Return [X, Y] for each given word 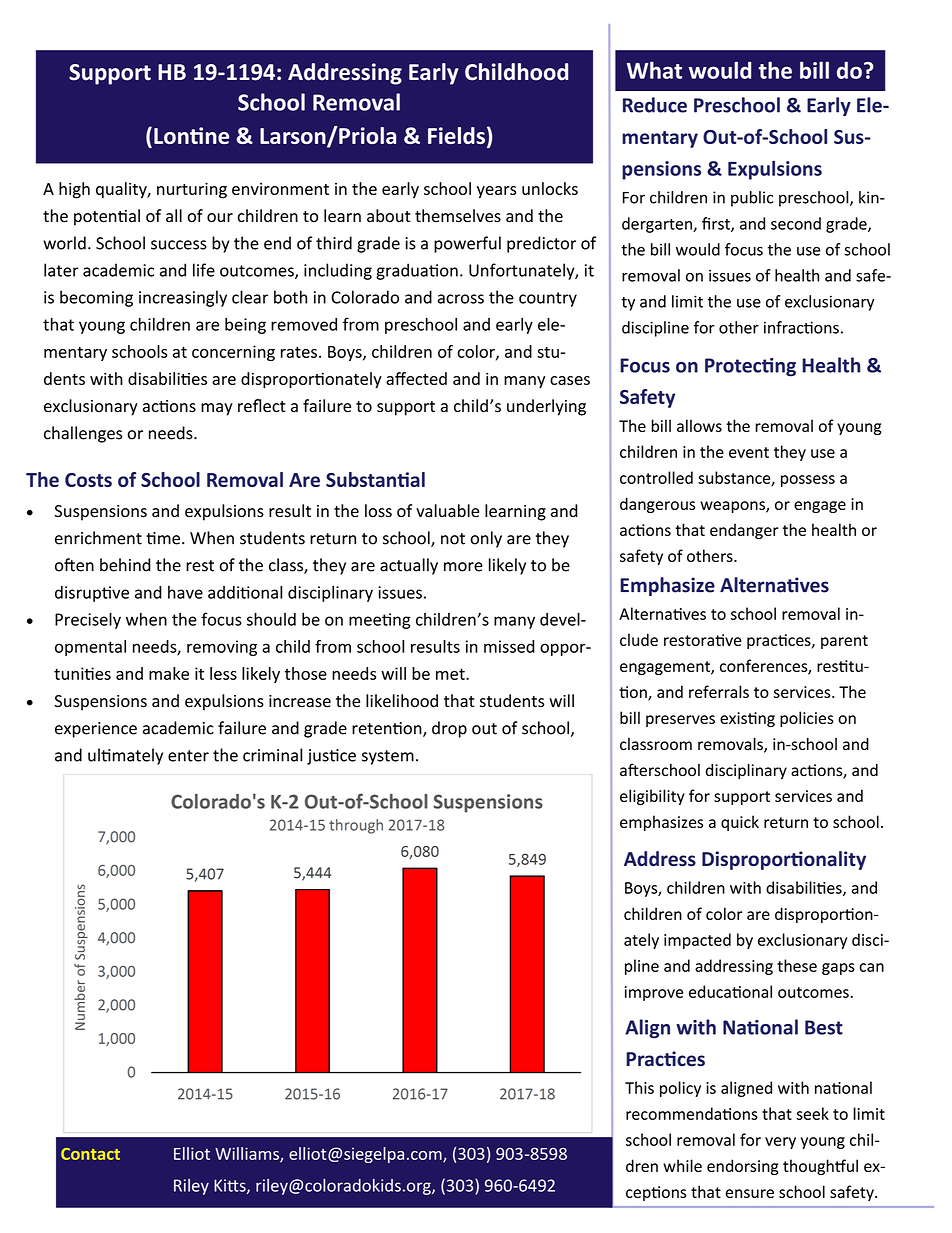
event [749, 452]
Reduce [655, 105]
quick [740, 823]
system [388, 757]
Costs [88, 480]
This [639, 1087]
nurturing [192, 190]
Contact [90, 1154]
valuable [447, 511]
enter [188, 756]
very [780, 1143]
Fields [456, 135]
